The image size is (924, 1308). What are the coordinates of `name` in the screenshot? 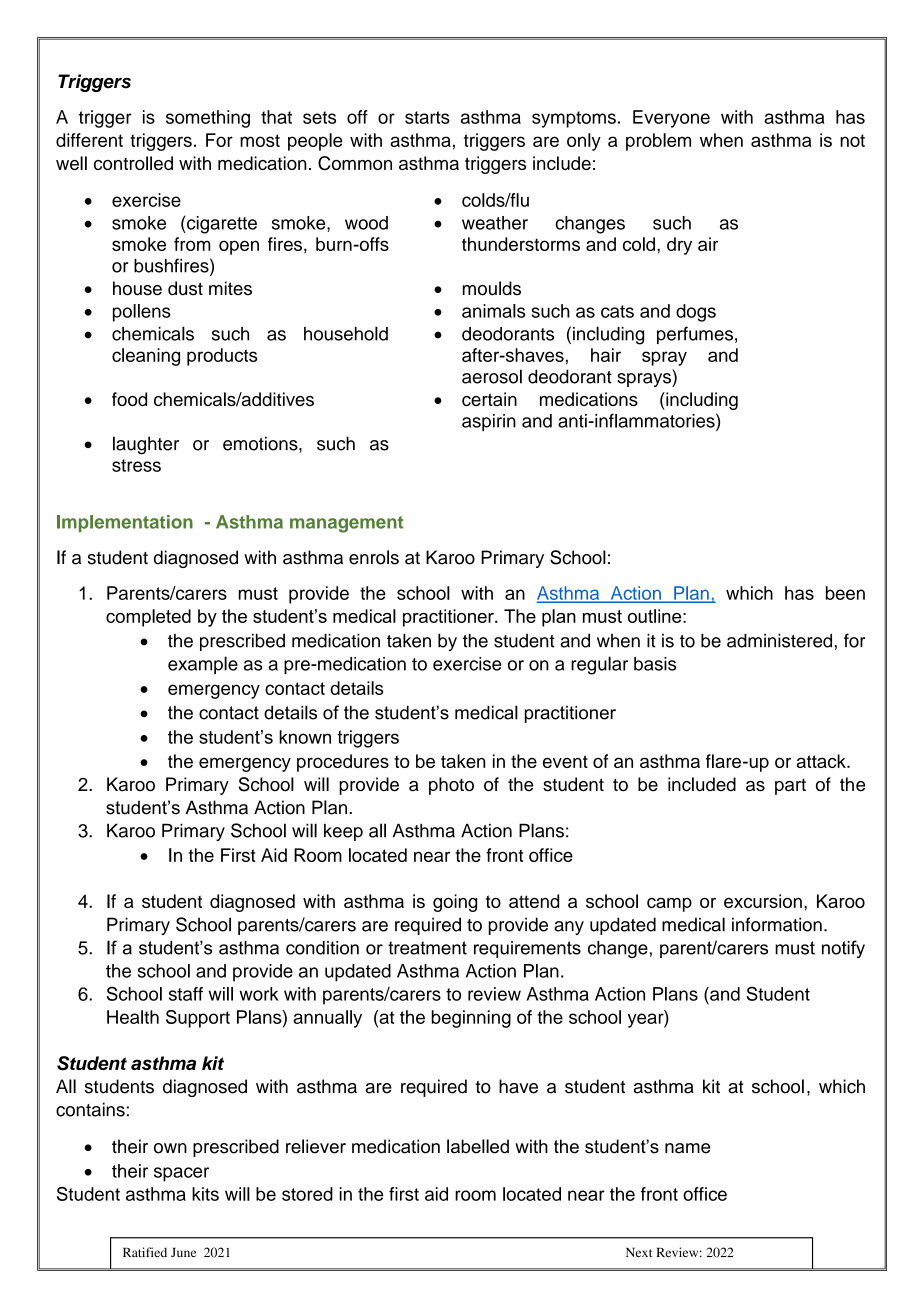 It's located at (687, 1148).
